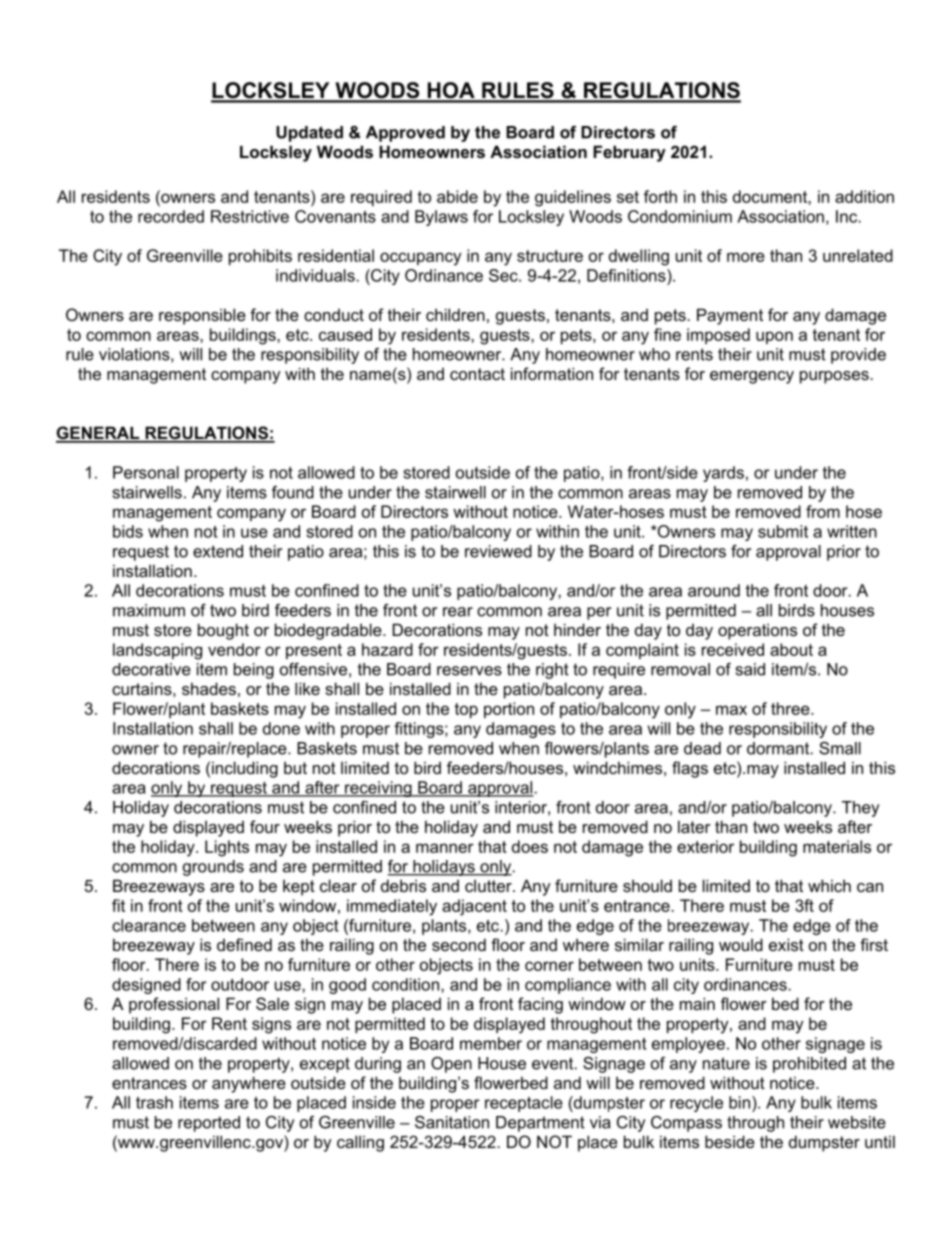 The image size is (952, 1233). What do you see at coordinates (458, 612) in the page?
I see `rear` at bounding box center [458, 612].
